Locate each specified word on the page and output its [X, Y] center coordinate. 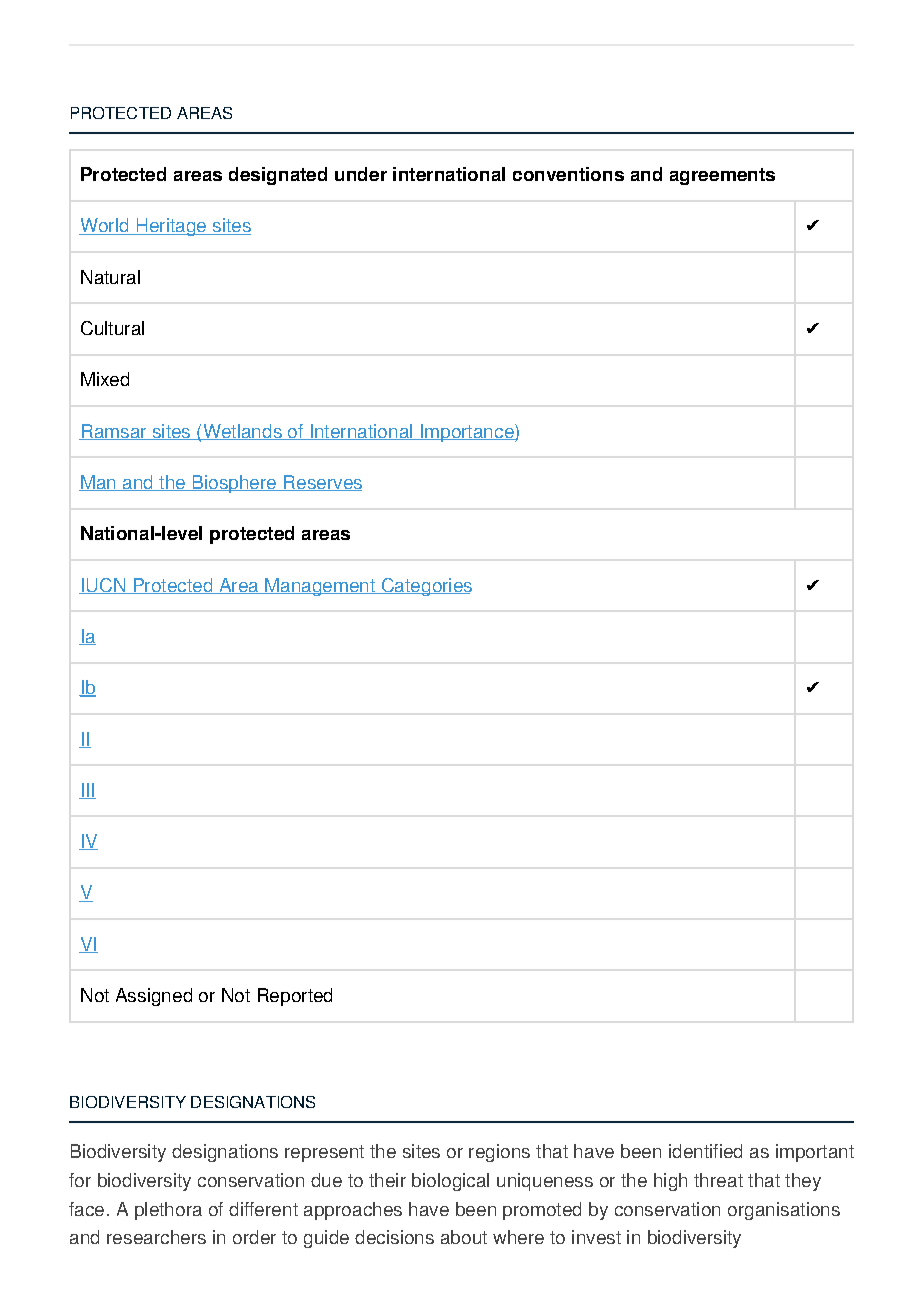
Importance [467, 433]
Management [320, 587]
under [361, 174]
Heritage [171, 227]
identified [705, 1151]
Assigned [154, 997]
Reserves [321, 483]
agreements [722, 176]
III [87, 791]
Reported [295, 997]
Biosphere [234, 484]
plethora [168, 1211]
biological [450, 1182]
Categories [425, 587]
